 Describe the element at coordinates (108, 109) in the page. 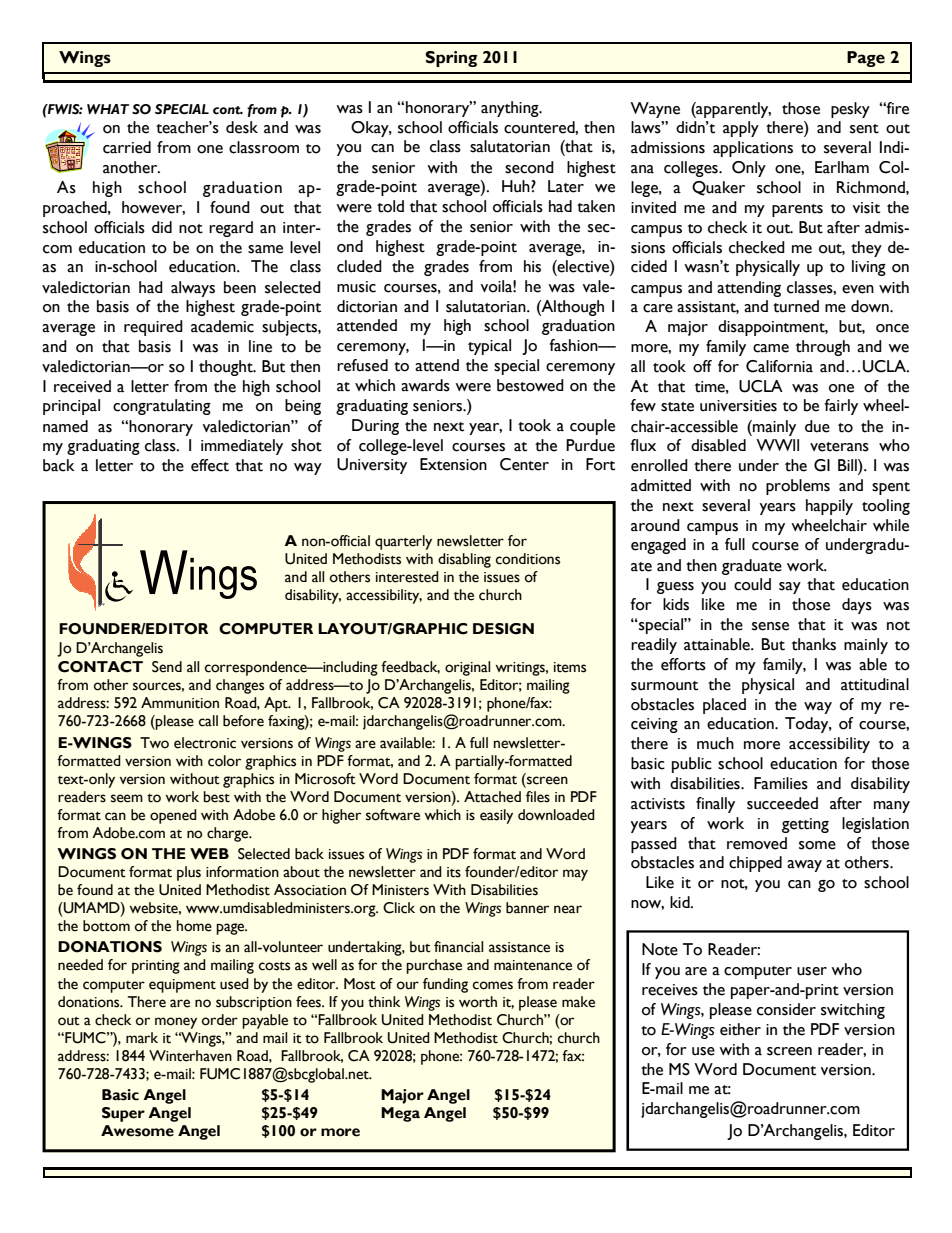

I see `WHAT` at that location.
